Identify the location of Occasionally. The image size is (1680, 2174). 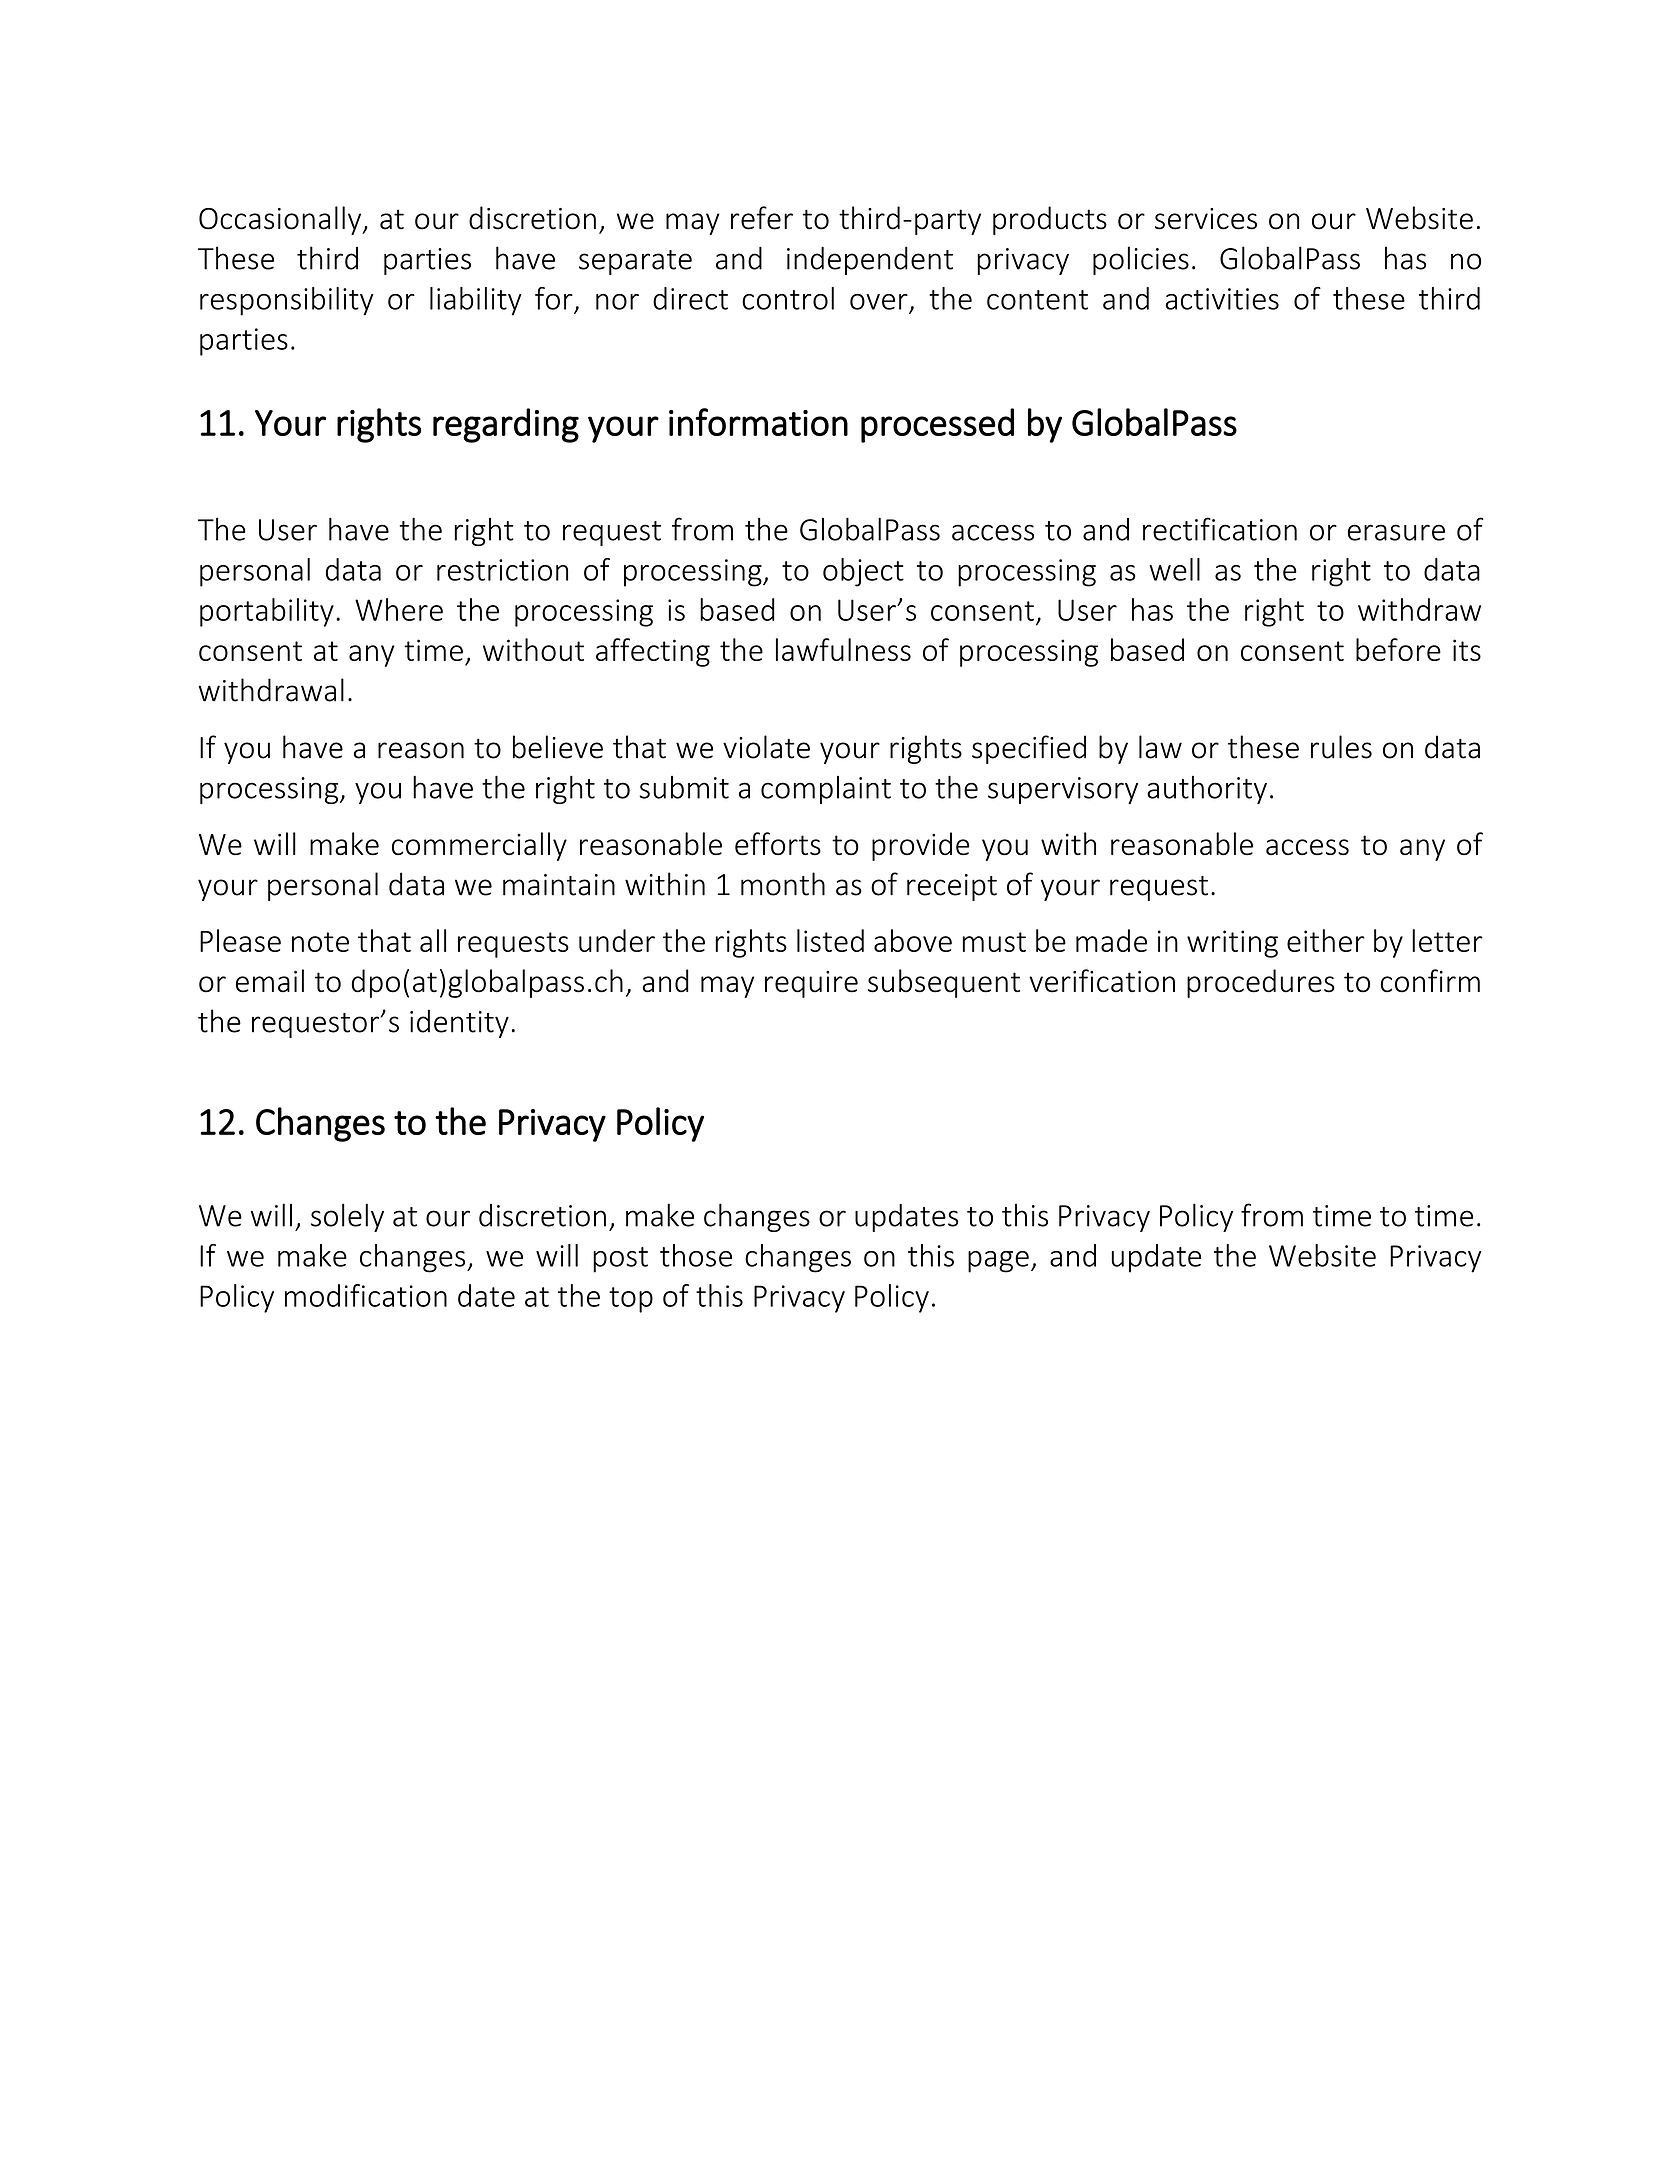
(281, 220).
